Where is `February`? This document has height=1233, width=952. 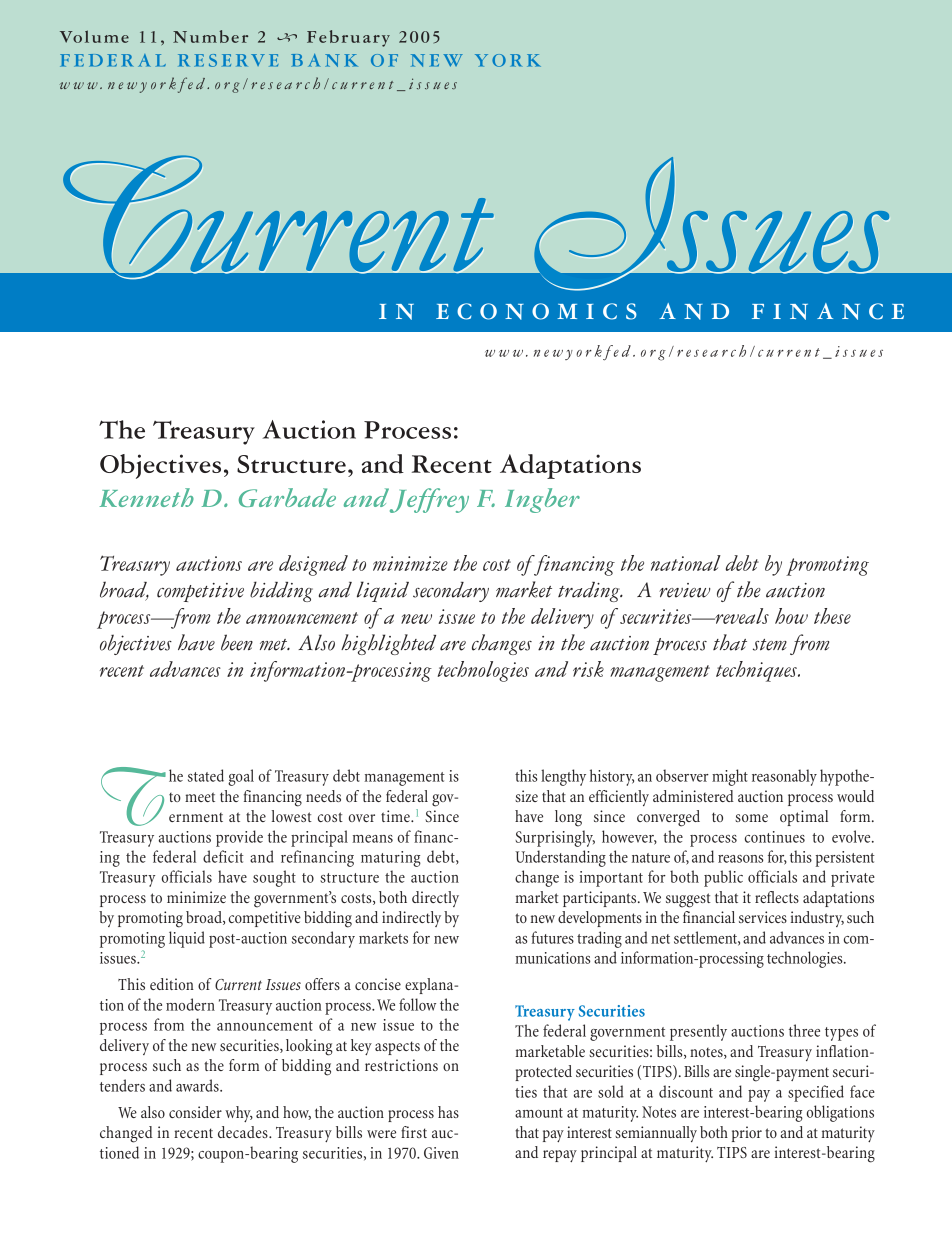 February is located at coordinates (348, 38).
